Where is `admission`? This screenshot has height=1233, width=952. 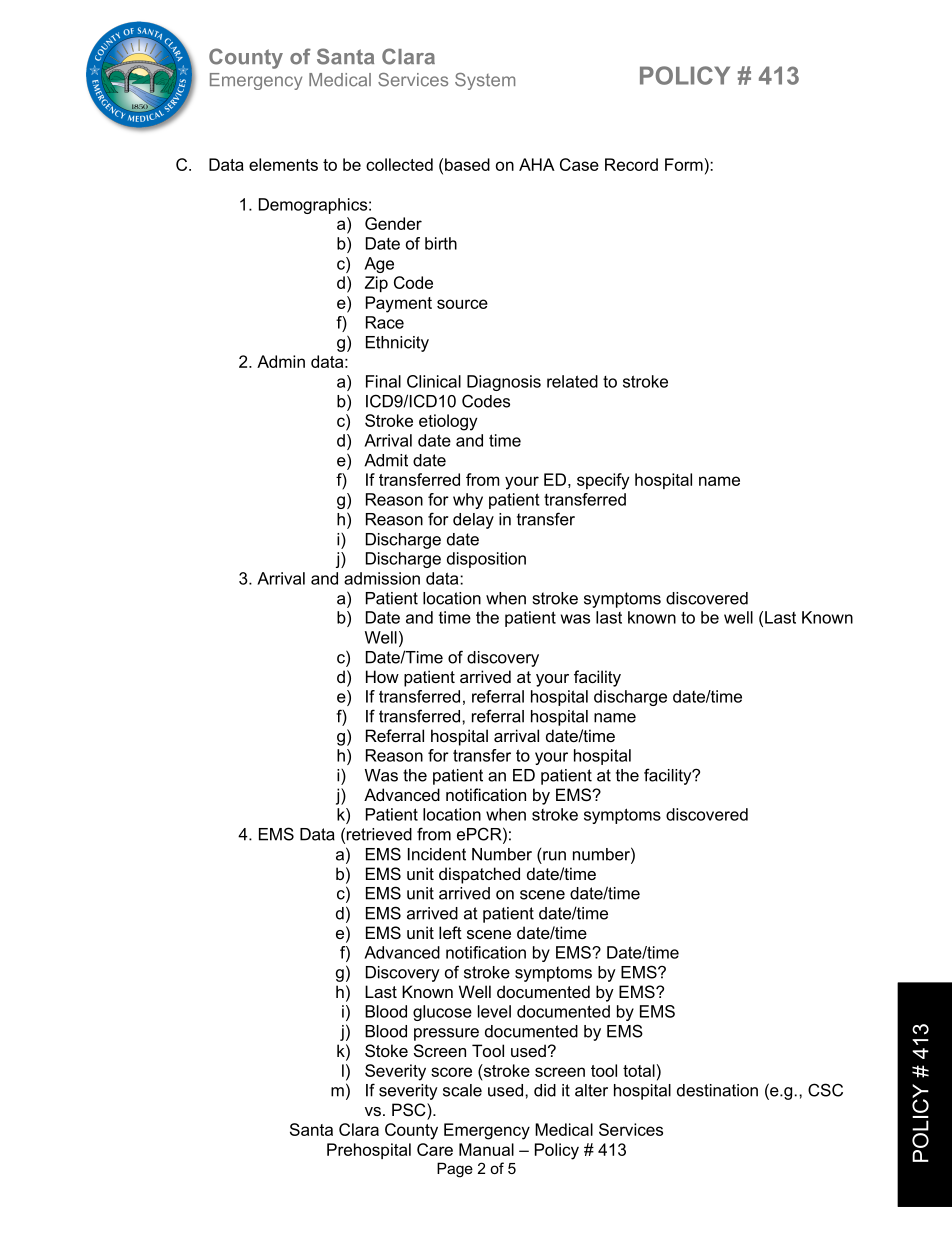 admission is located at coordinates (382, 578).
